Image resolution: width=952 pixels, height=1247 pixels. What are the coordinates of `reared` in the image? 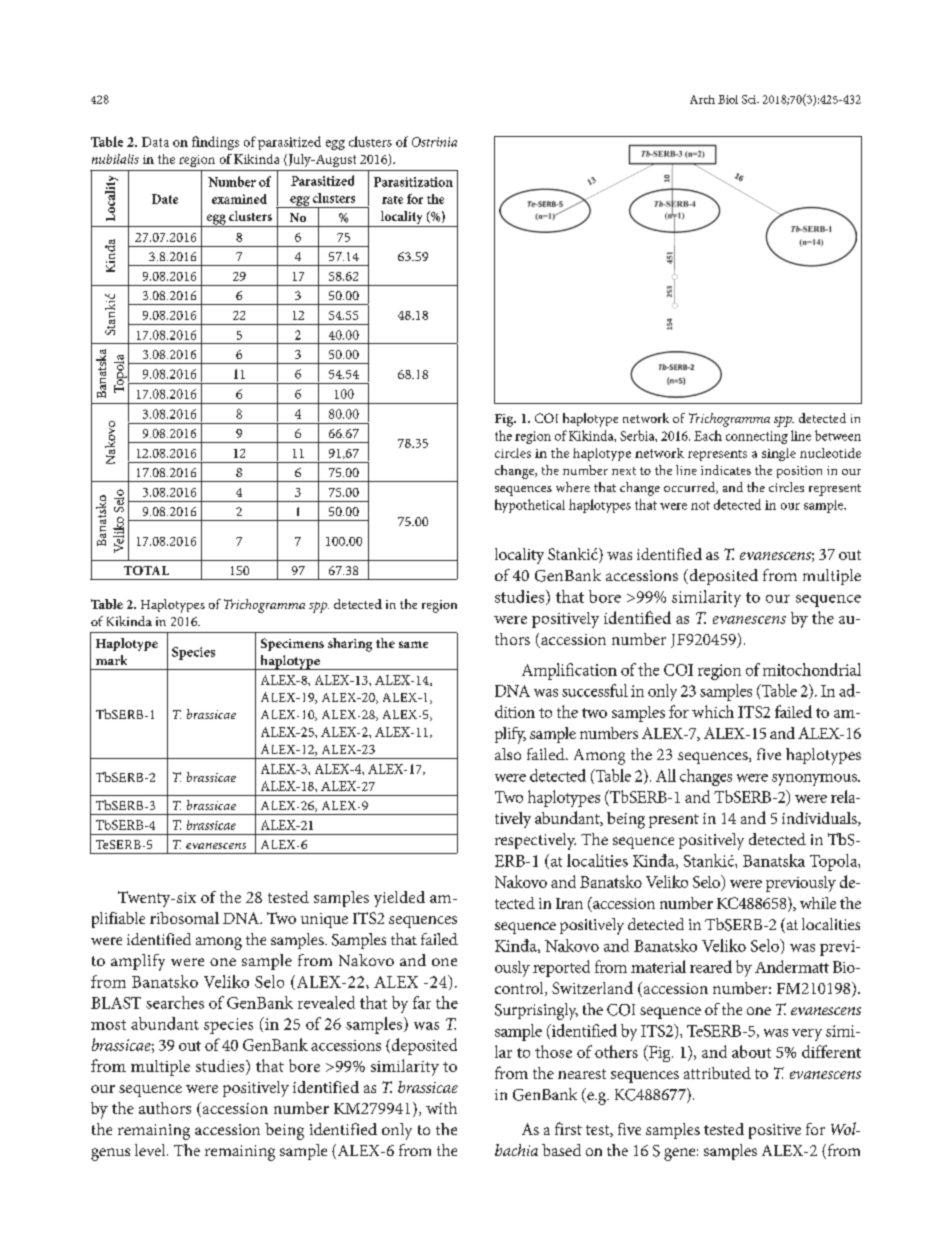 It's located at (711, 966).
